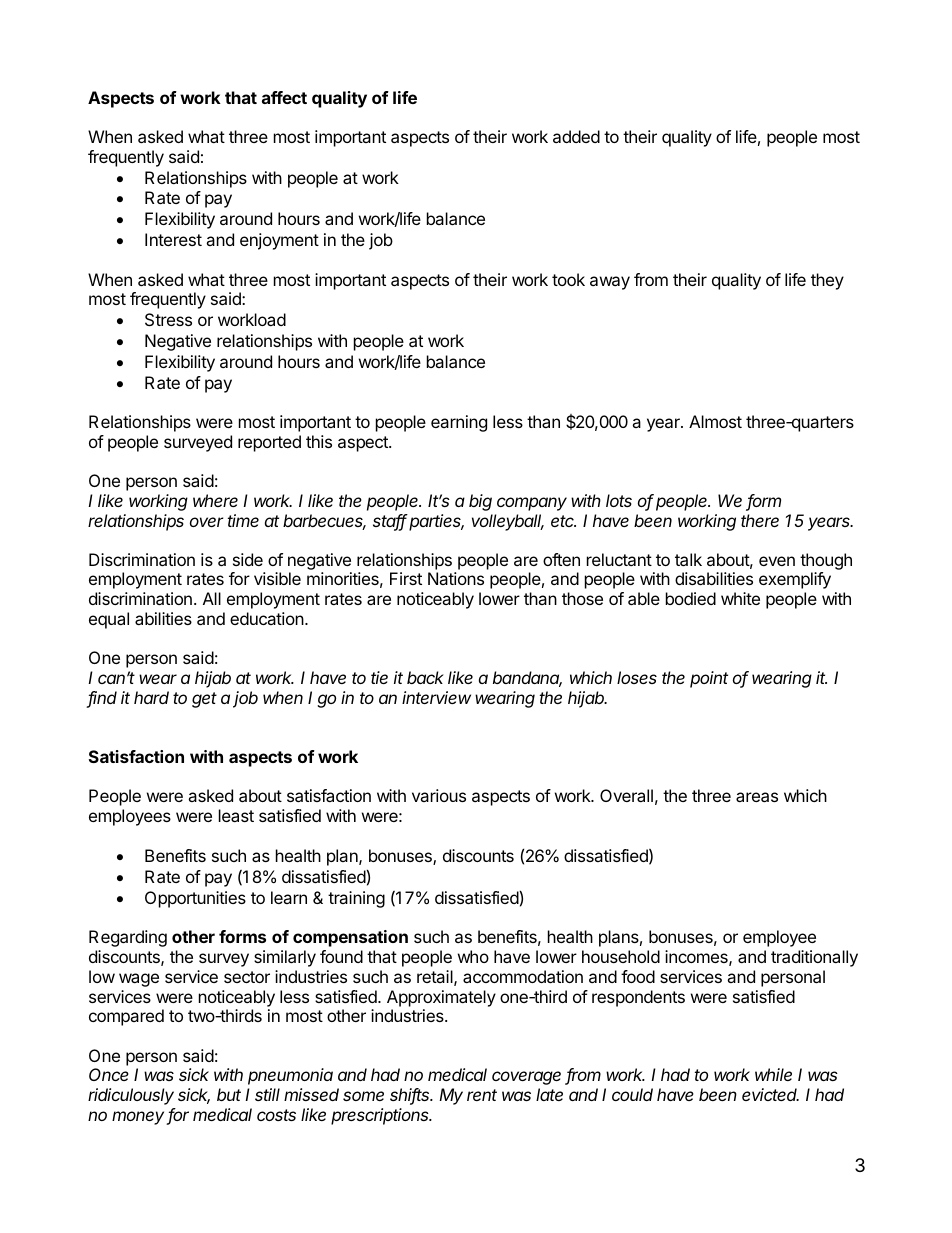 The width and height of the image is (952, 1233). Describe the element at coordinates (229, 1094) in the image. I see `but` at that location.
